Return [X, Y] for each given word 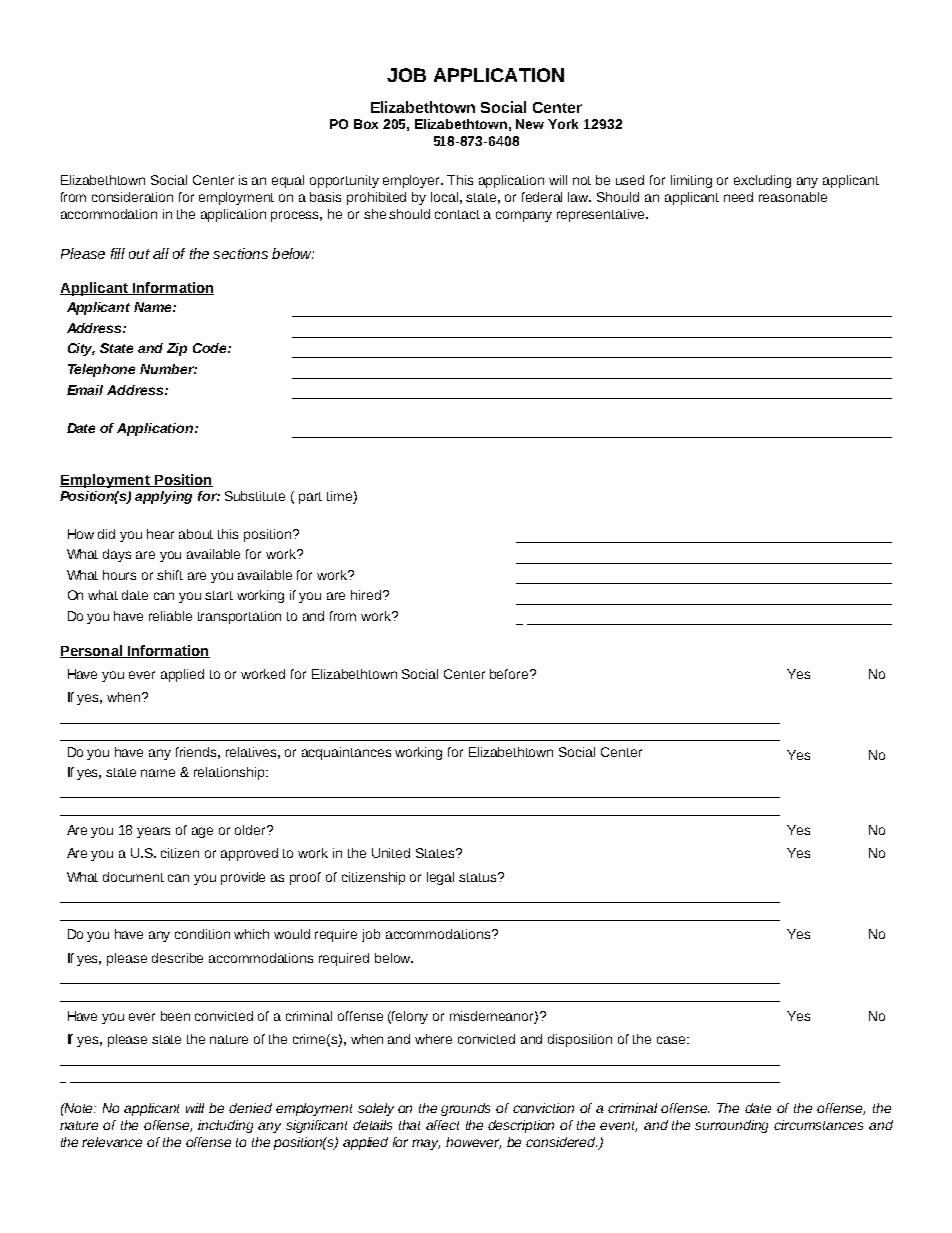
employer [413, 181]
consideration [132, 197]
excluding [762, 181]
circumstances [818, 1125]
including [225, 1126]
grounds [465, 1109]
